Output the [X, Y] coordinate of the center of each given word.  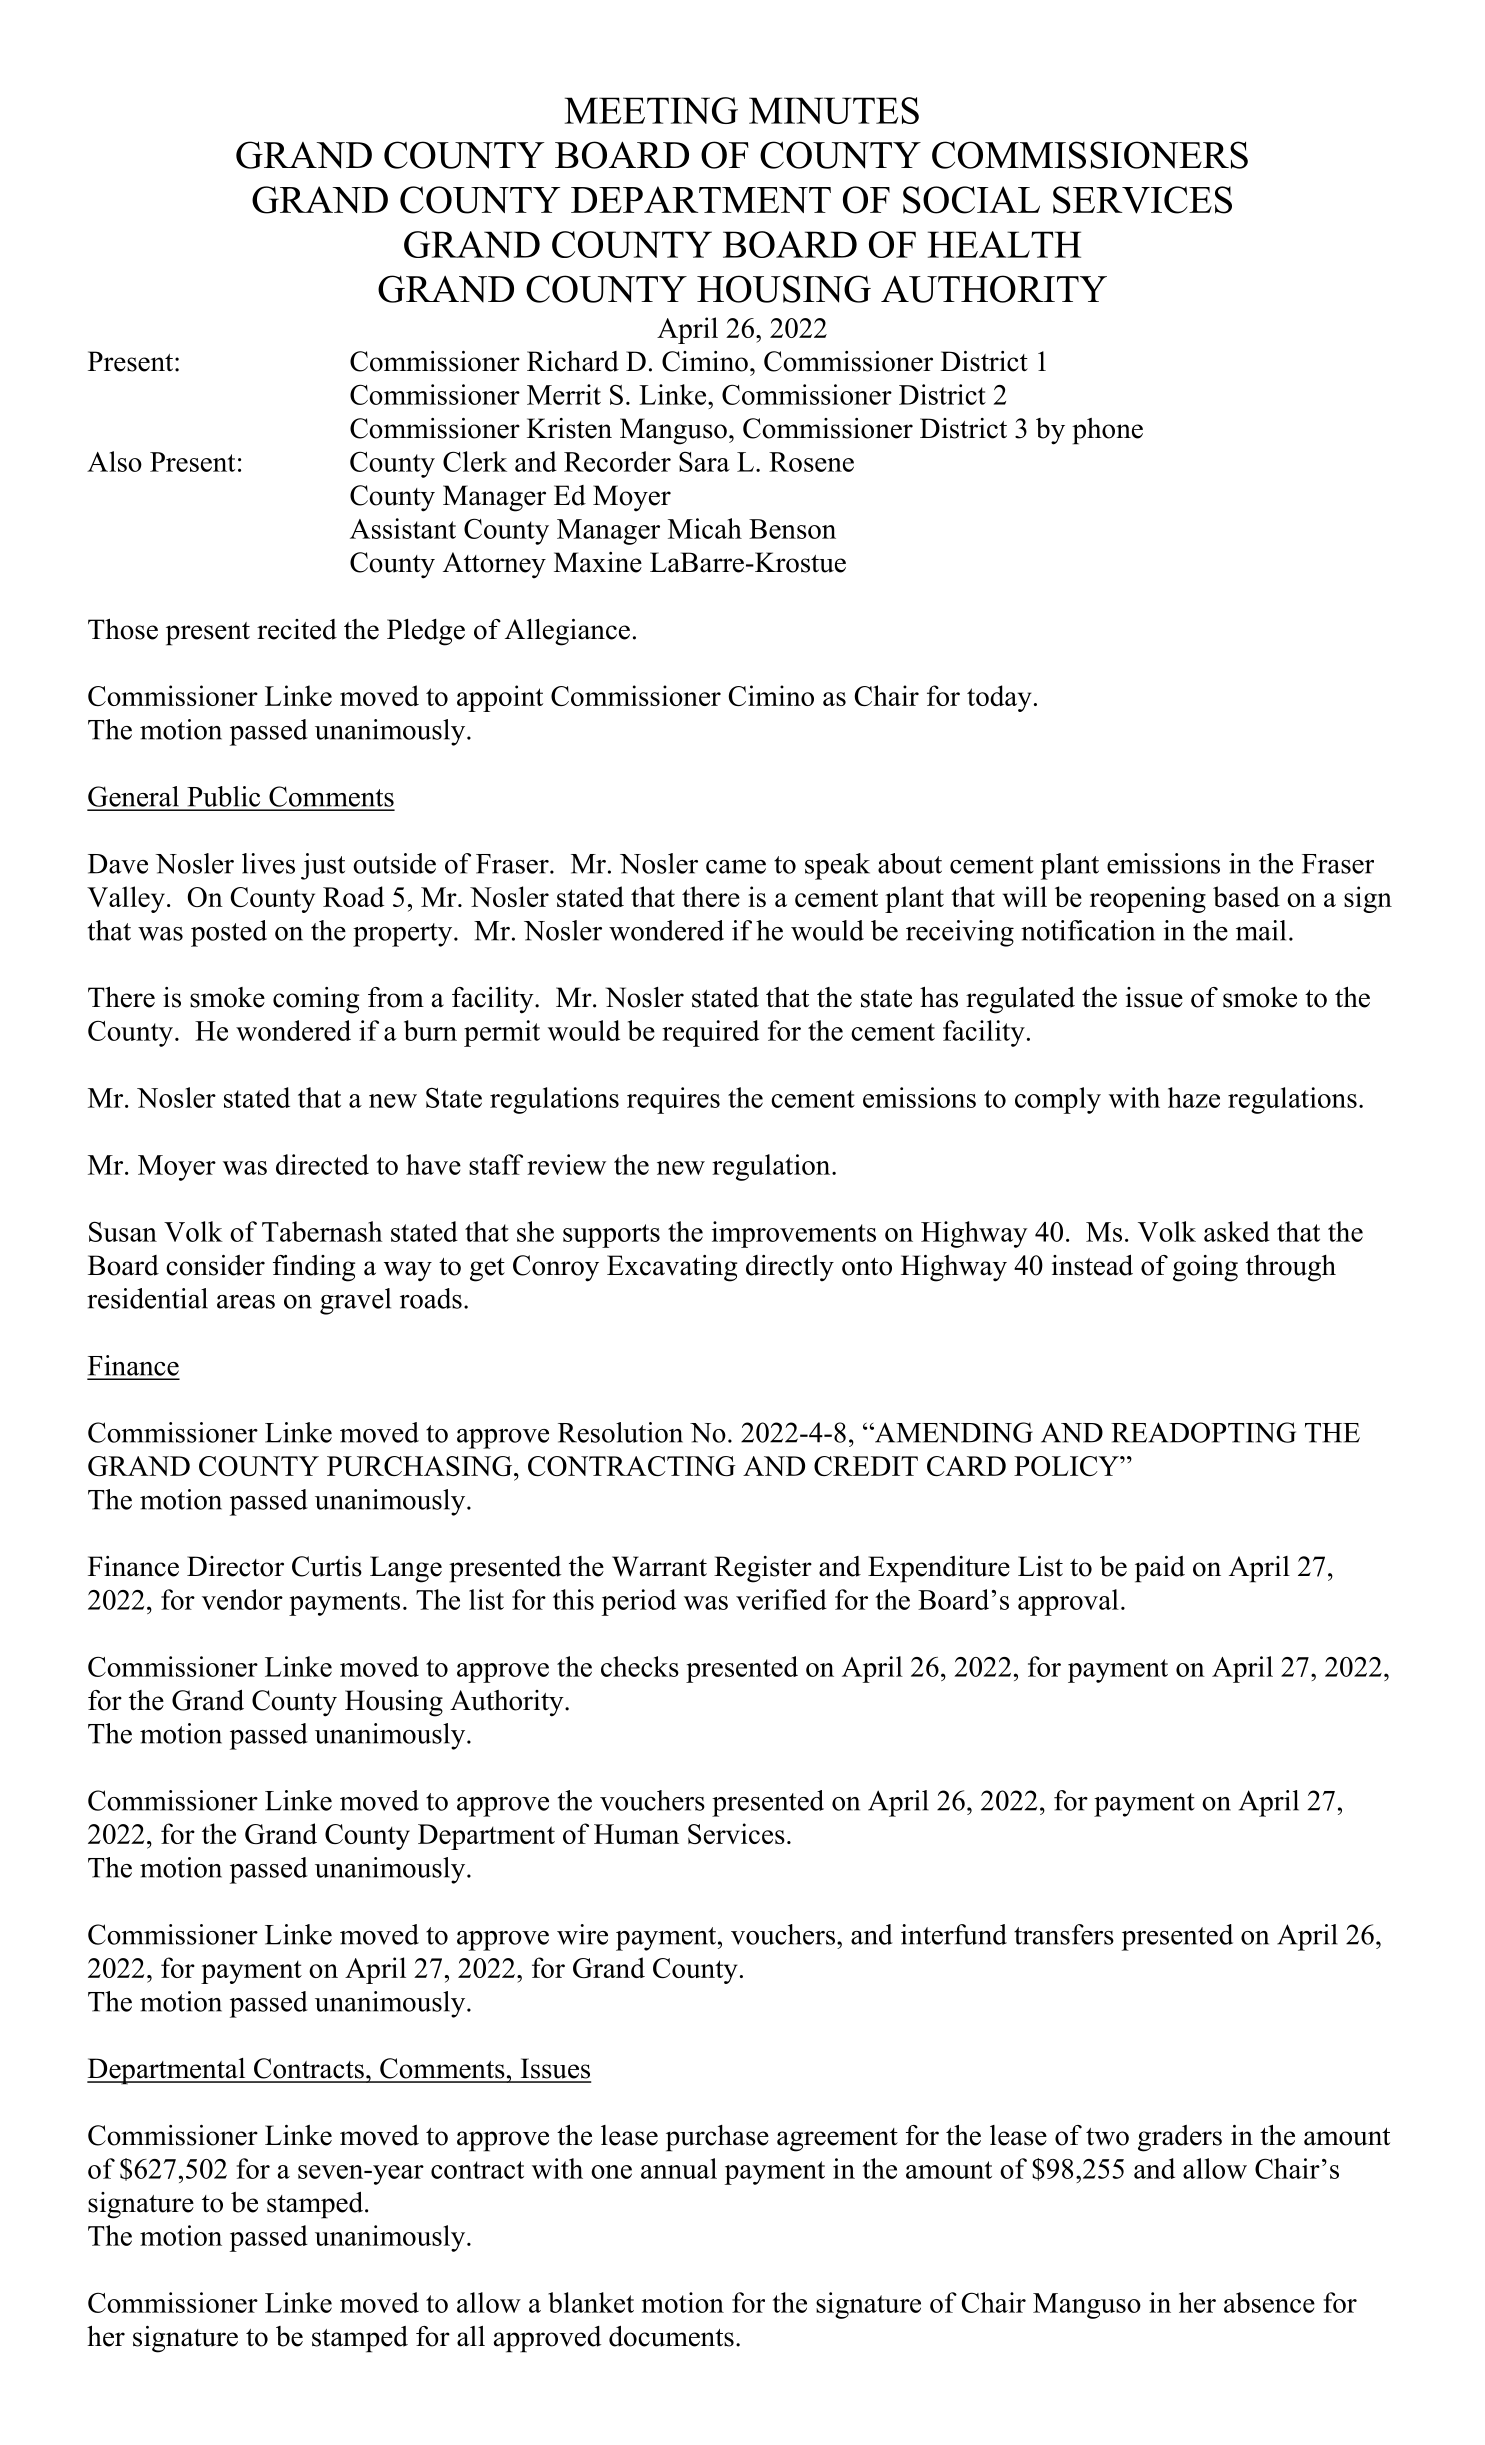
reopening [1148, 899]
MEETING [651, 110]
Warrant [659, 1566]
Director [235, 1566]
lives [268, 863]
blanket [591, 2302]
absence [1269, 2302]
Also [114, 461]
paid [1160, 1569]
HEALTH [1004, 244]
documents [671, 2336]
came [736, 867]
